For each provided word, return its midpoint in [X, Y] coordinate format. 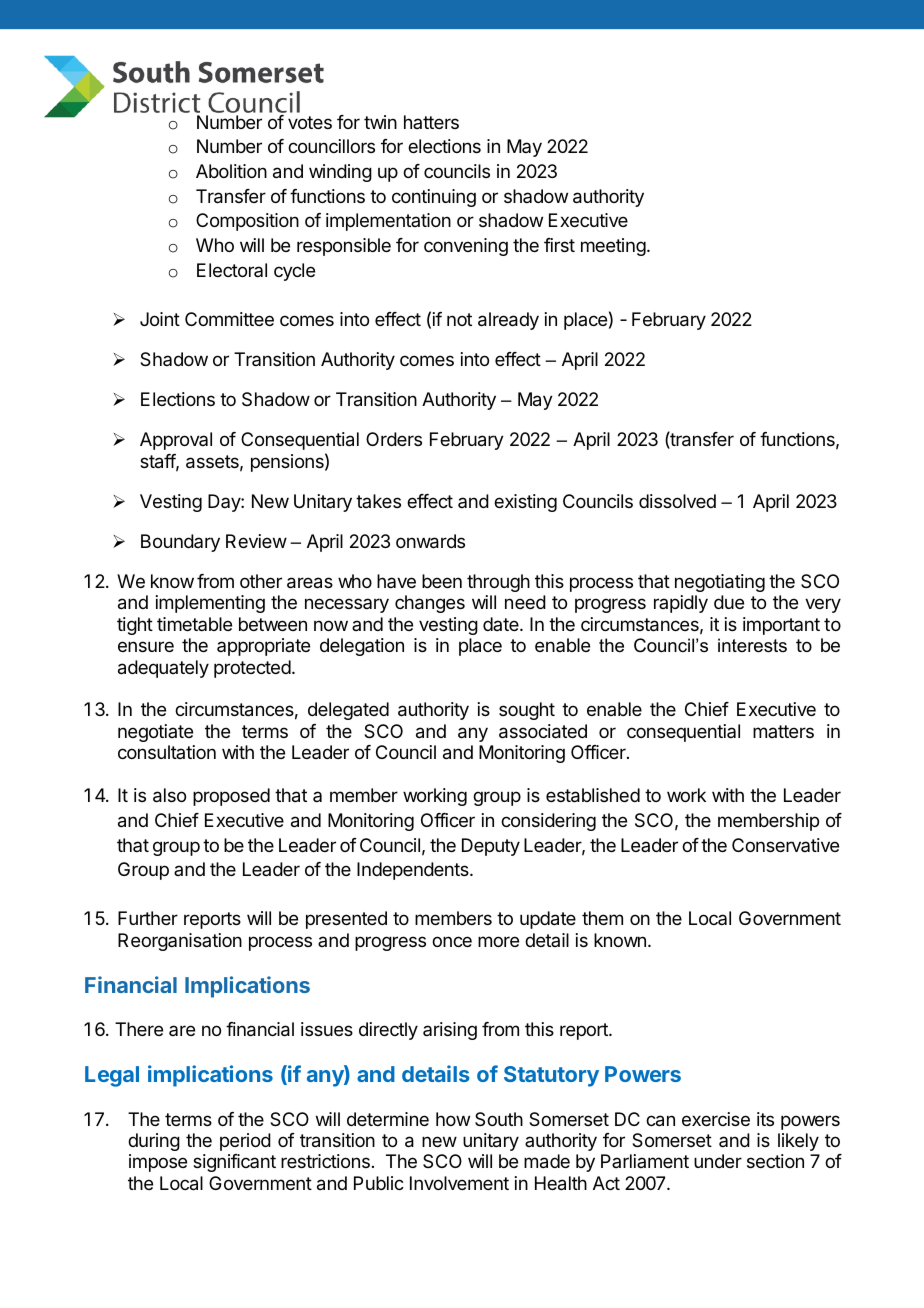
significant [234, 1163]
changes [430, 604]
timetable [194, 624]
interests [752, 645]
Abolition [231, 171]
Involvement [459, 1183]
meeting [613, 247]
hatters [431, 122]
